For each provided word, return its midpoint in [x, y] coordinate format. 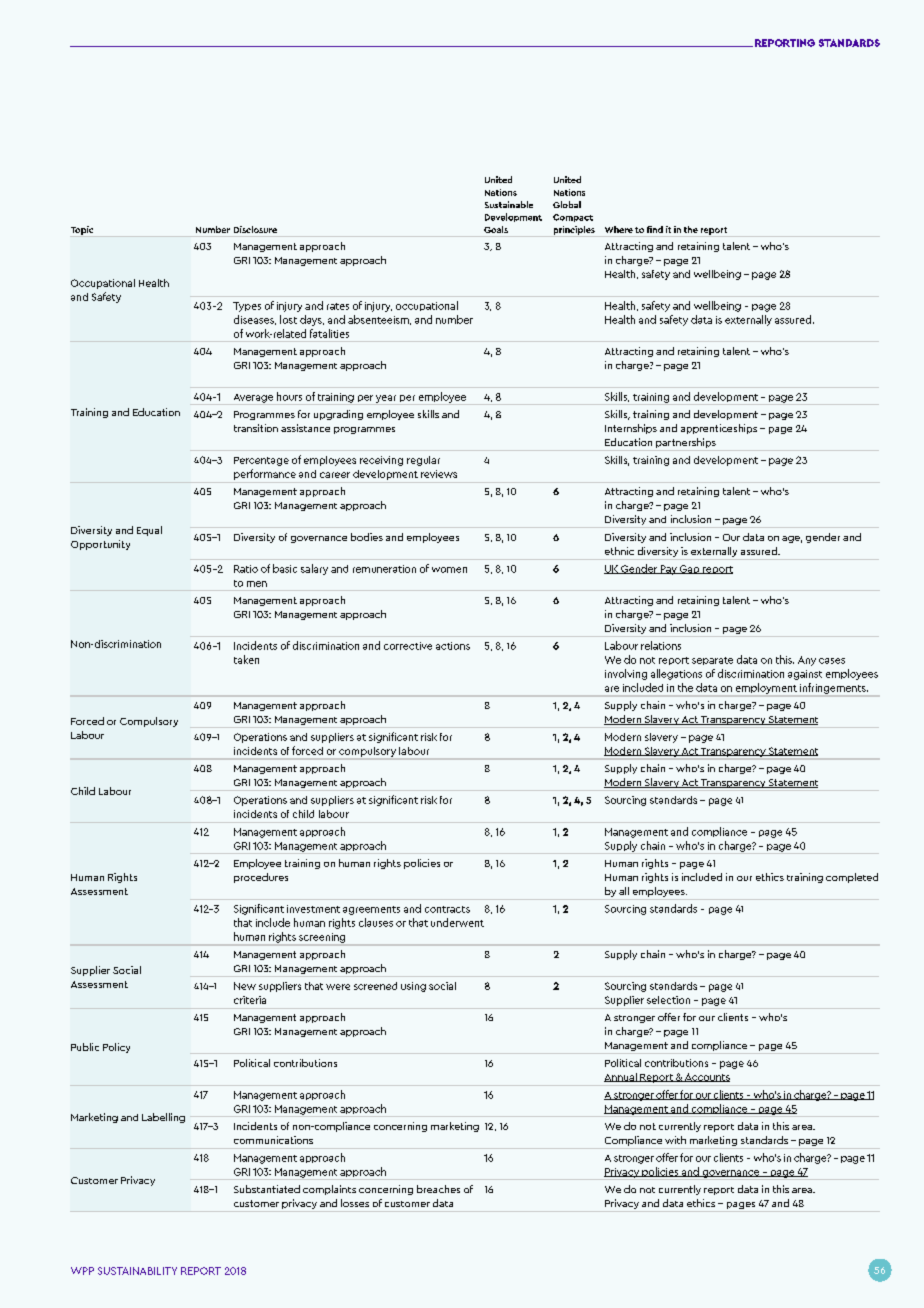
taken [246, 659]
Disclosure [255, 229]
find [655, 229]
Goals [496, 229]
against [805, 675]
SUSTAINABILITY [137, 1271]
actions [453, 646]
